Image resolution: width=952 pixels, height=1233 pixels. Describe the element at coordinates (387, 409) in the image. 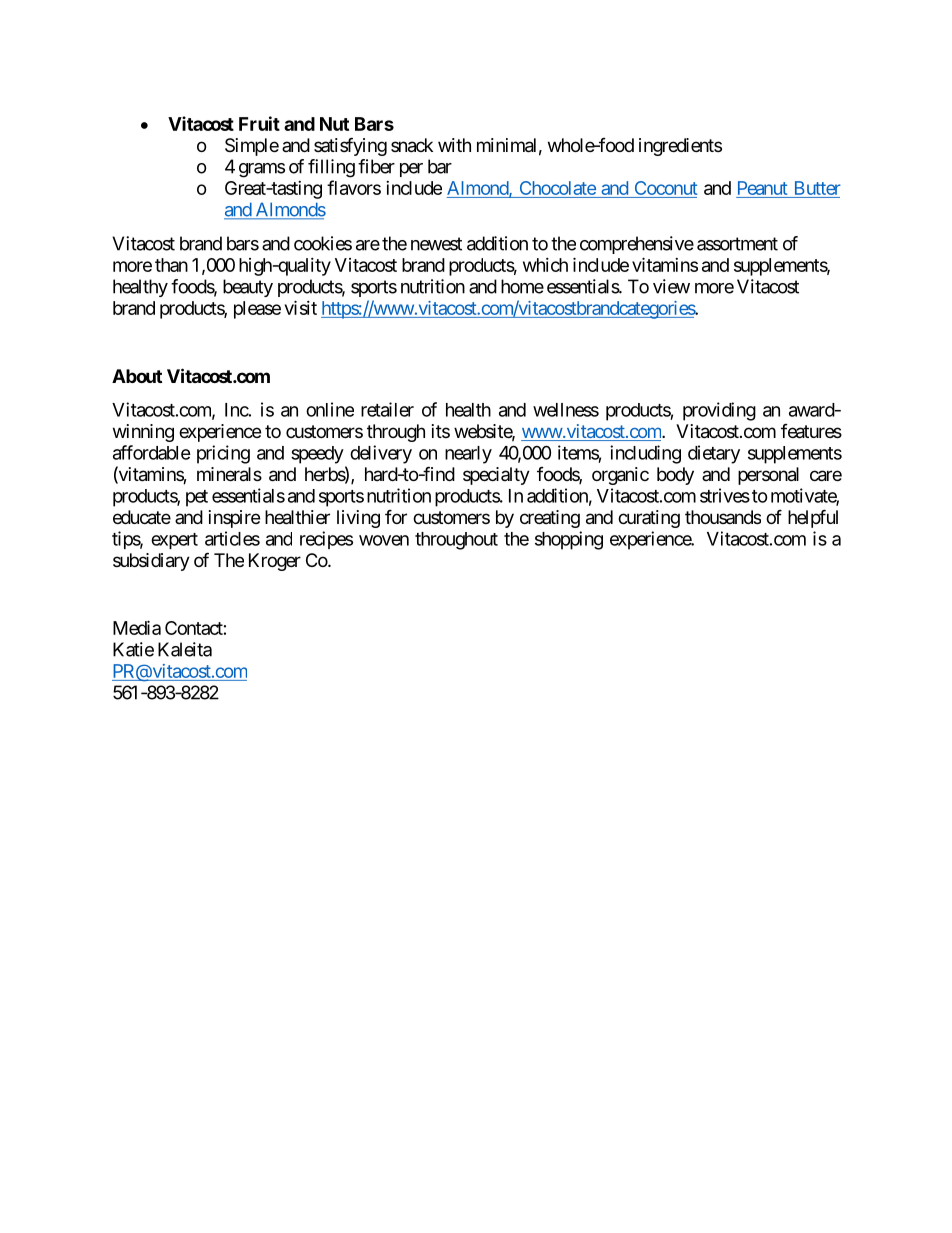

I see `retailer` at that location.
